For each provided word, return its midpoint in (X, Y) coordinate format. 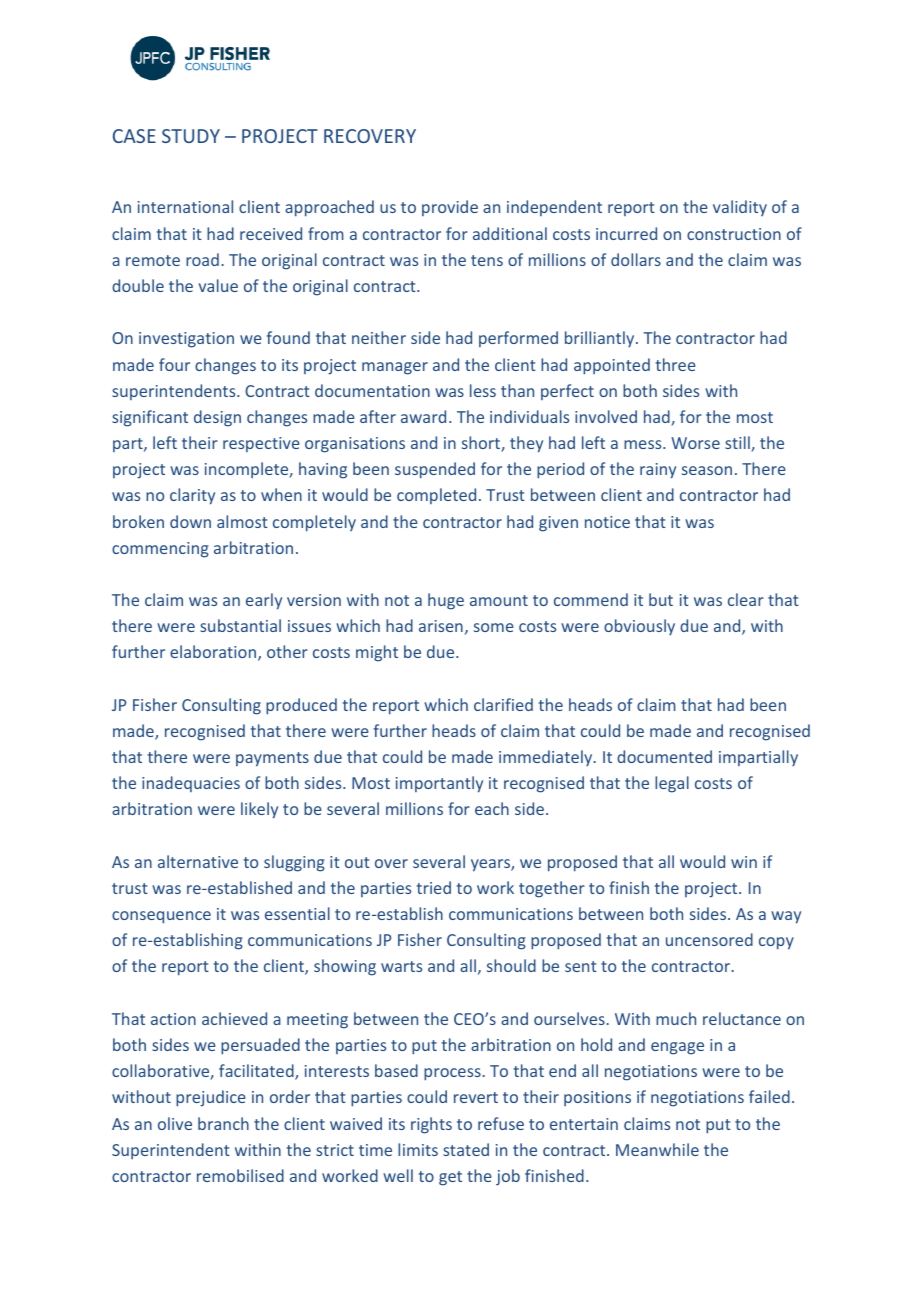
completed (436, 496)
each (492, 808)
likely (259, 810)
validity (740, 208)
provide (450, 208)
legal (672, 784)
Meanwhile (657, 1149)
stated (466, 1149)
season (707, 470)
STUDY (191, 136)
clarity (192, 496)
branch (223, 1123)
